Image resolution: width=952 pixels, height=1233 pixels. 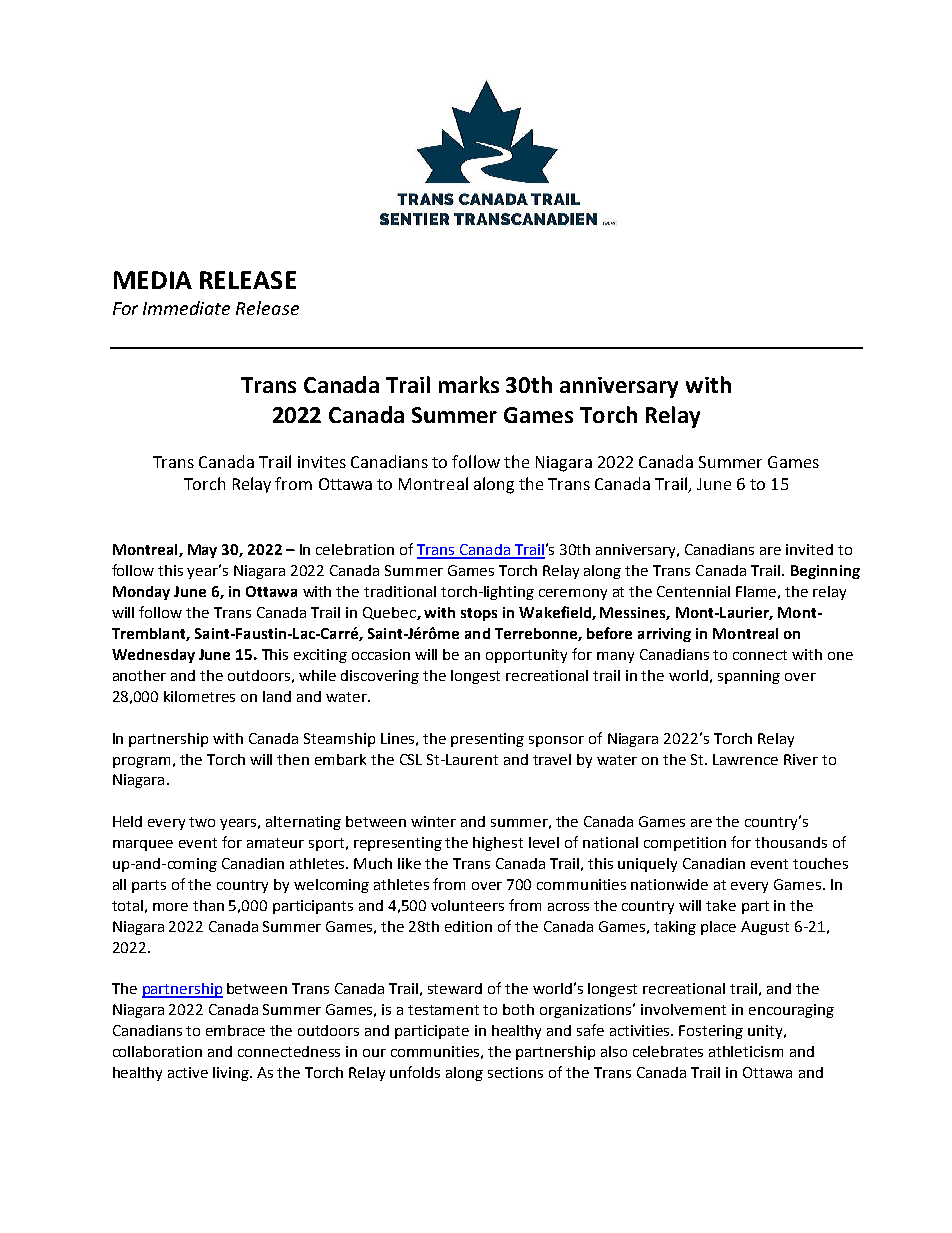 What do you see at coordinates (745, 759) in the page?
I see `Lawrence` at bounding box center [745, 759].
